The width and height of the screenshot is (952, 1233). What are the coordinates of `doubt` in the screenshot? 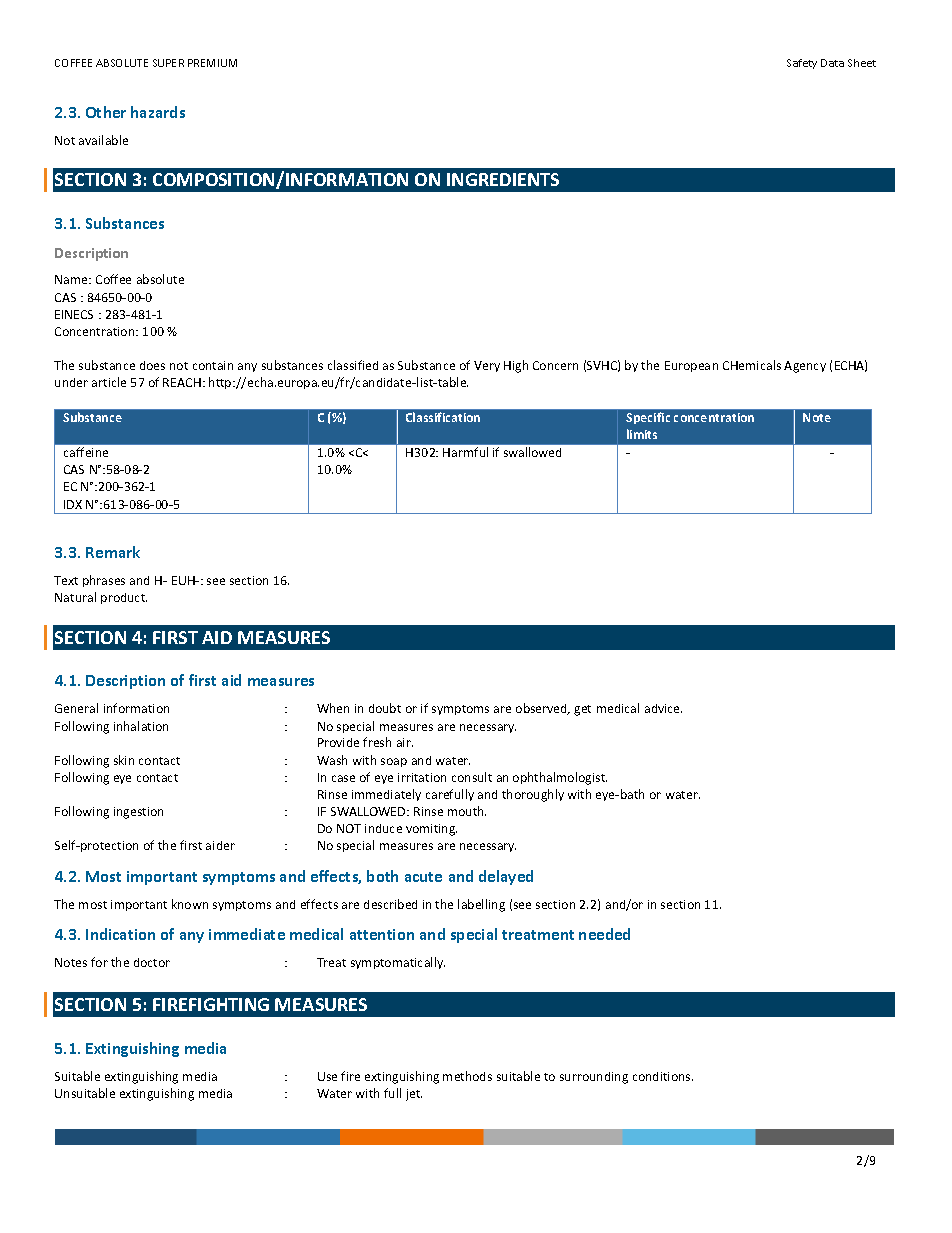 It's located at (385, 708).
